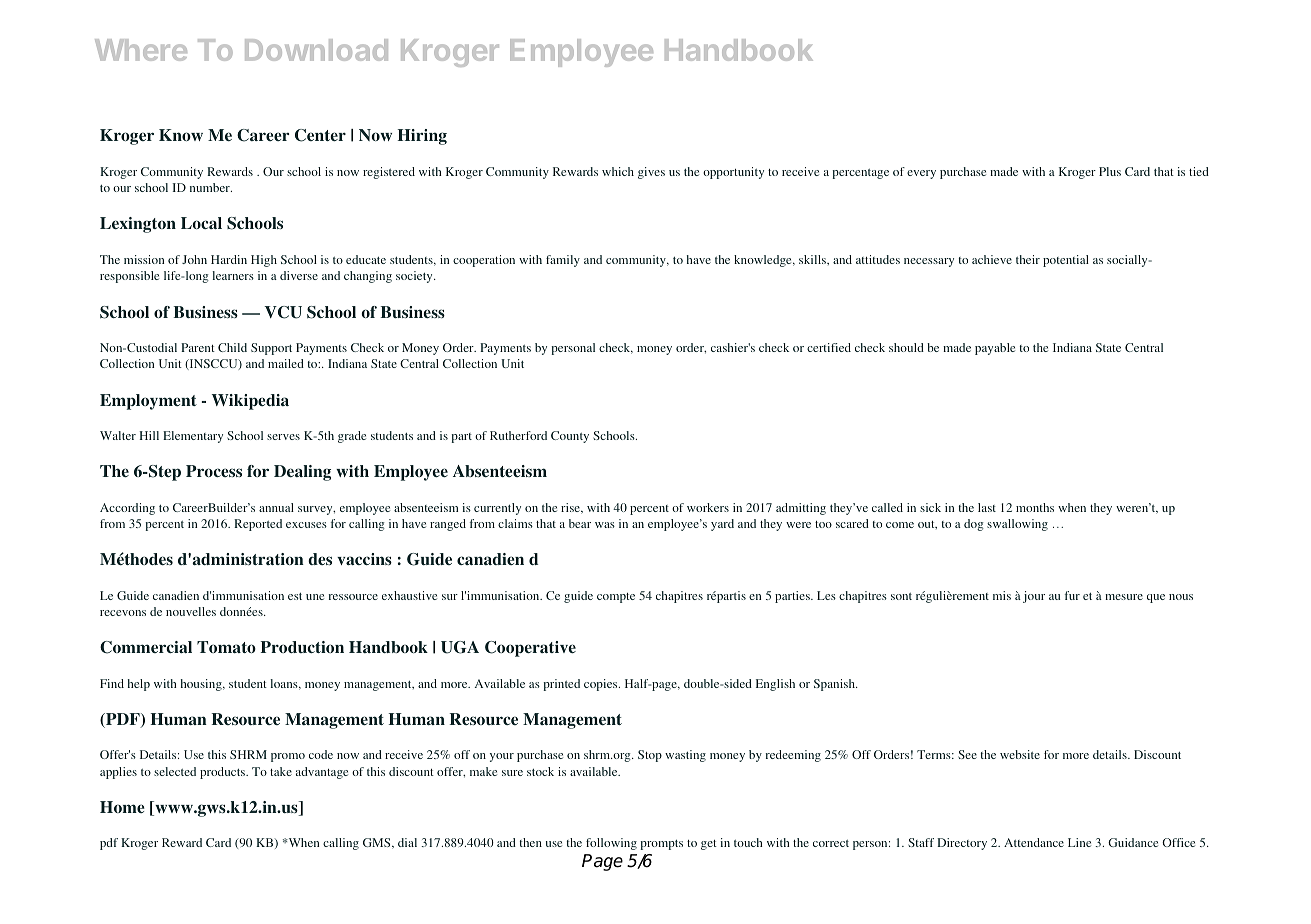 This page has width=1311, height=924. What do you see at coordinates (570, 437) in the page?
I see `County` at bounding box center [570, 437].
